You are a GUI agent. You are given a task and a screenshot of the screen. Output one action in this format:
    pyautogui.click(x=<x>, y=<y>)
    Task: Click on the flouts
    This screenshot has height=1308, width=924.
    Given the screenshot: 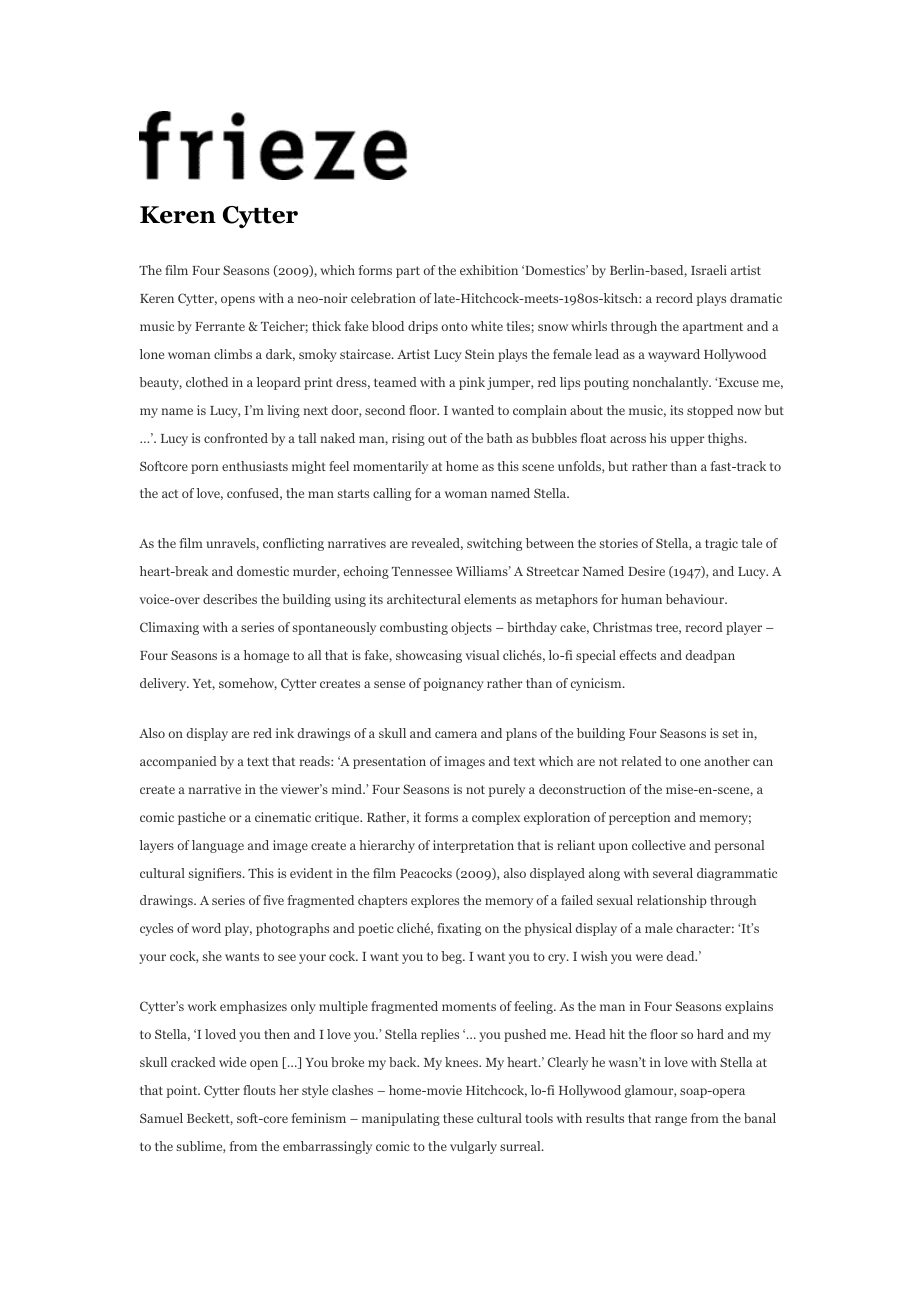 What is the action you would take?
    pyautogui.click(x=259, y=1090)
